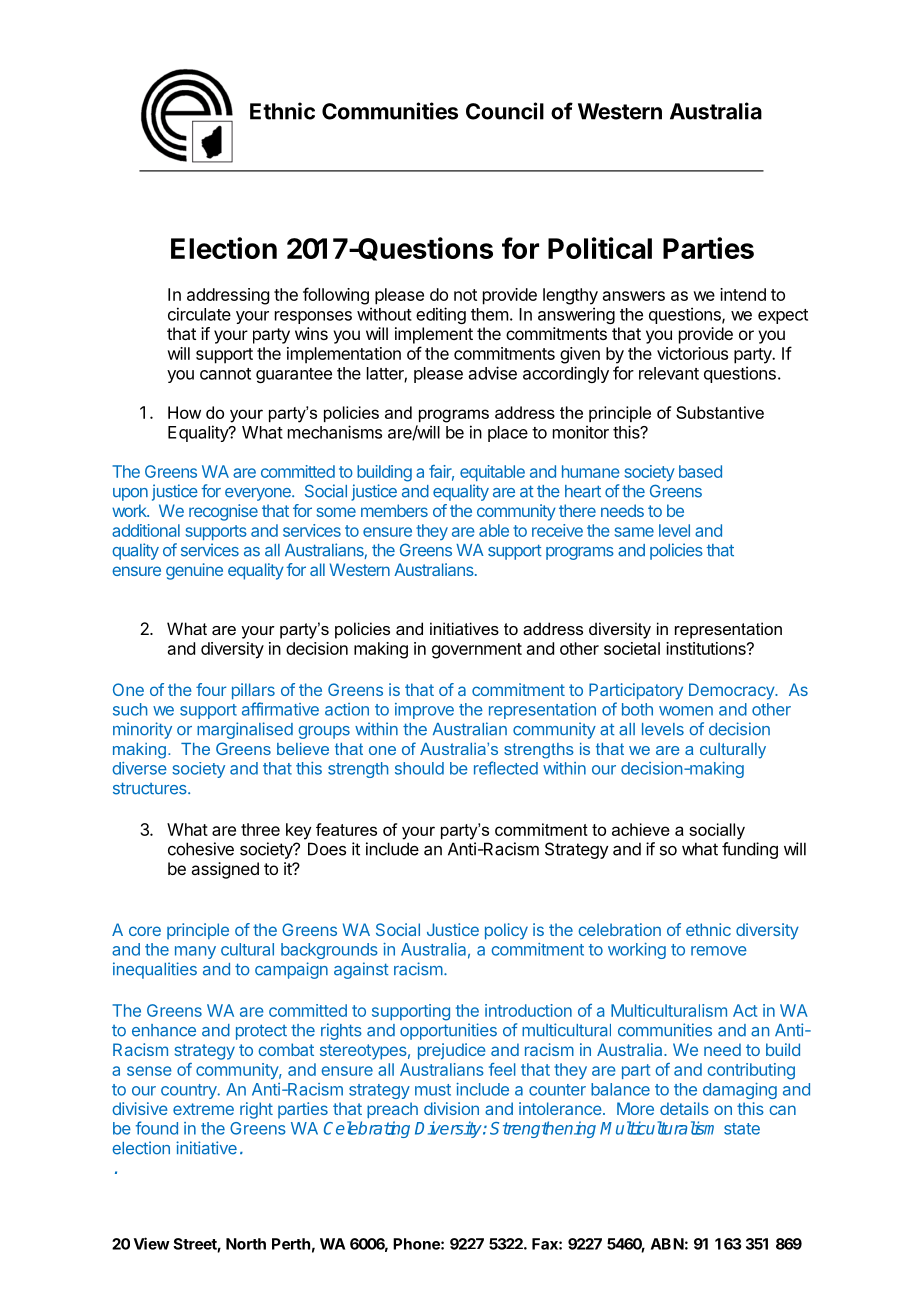  What do you see at coordinates (700, 471) in the page?
I see `based` at bounding box center [700, 471].
